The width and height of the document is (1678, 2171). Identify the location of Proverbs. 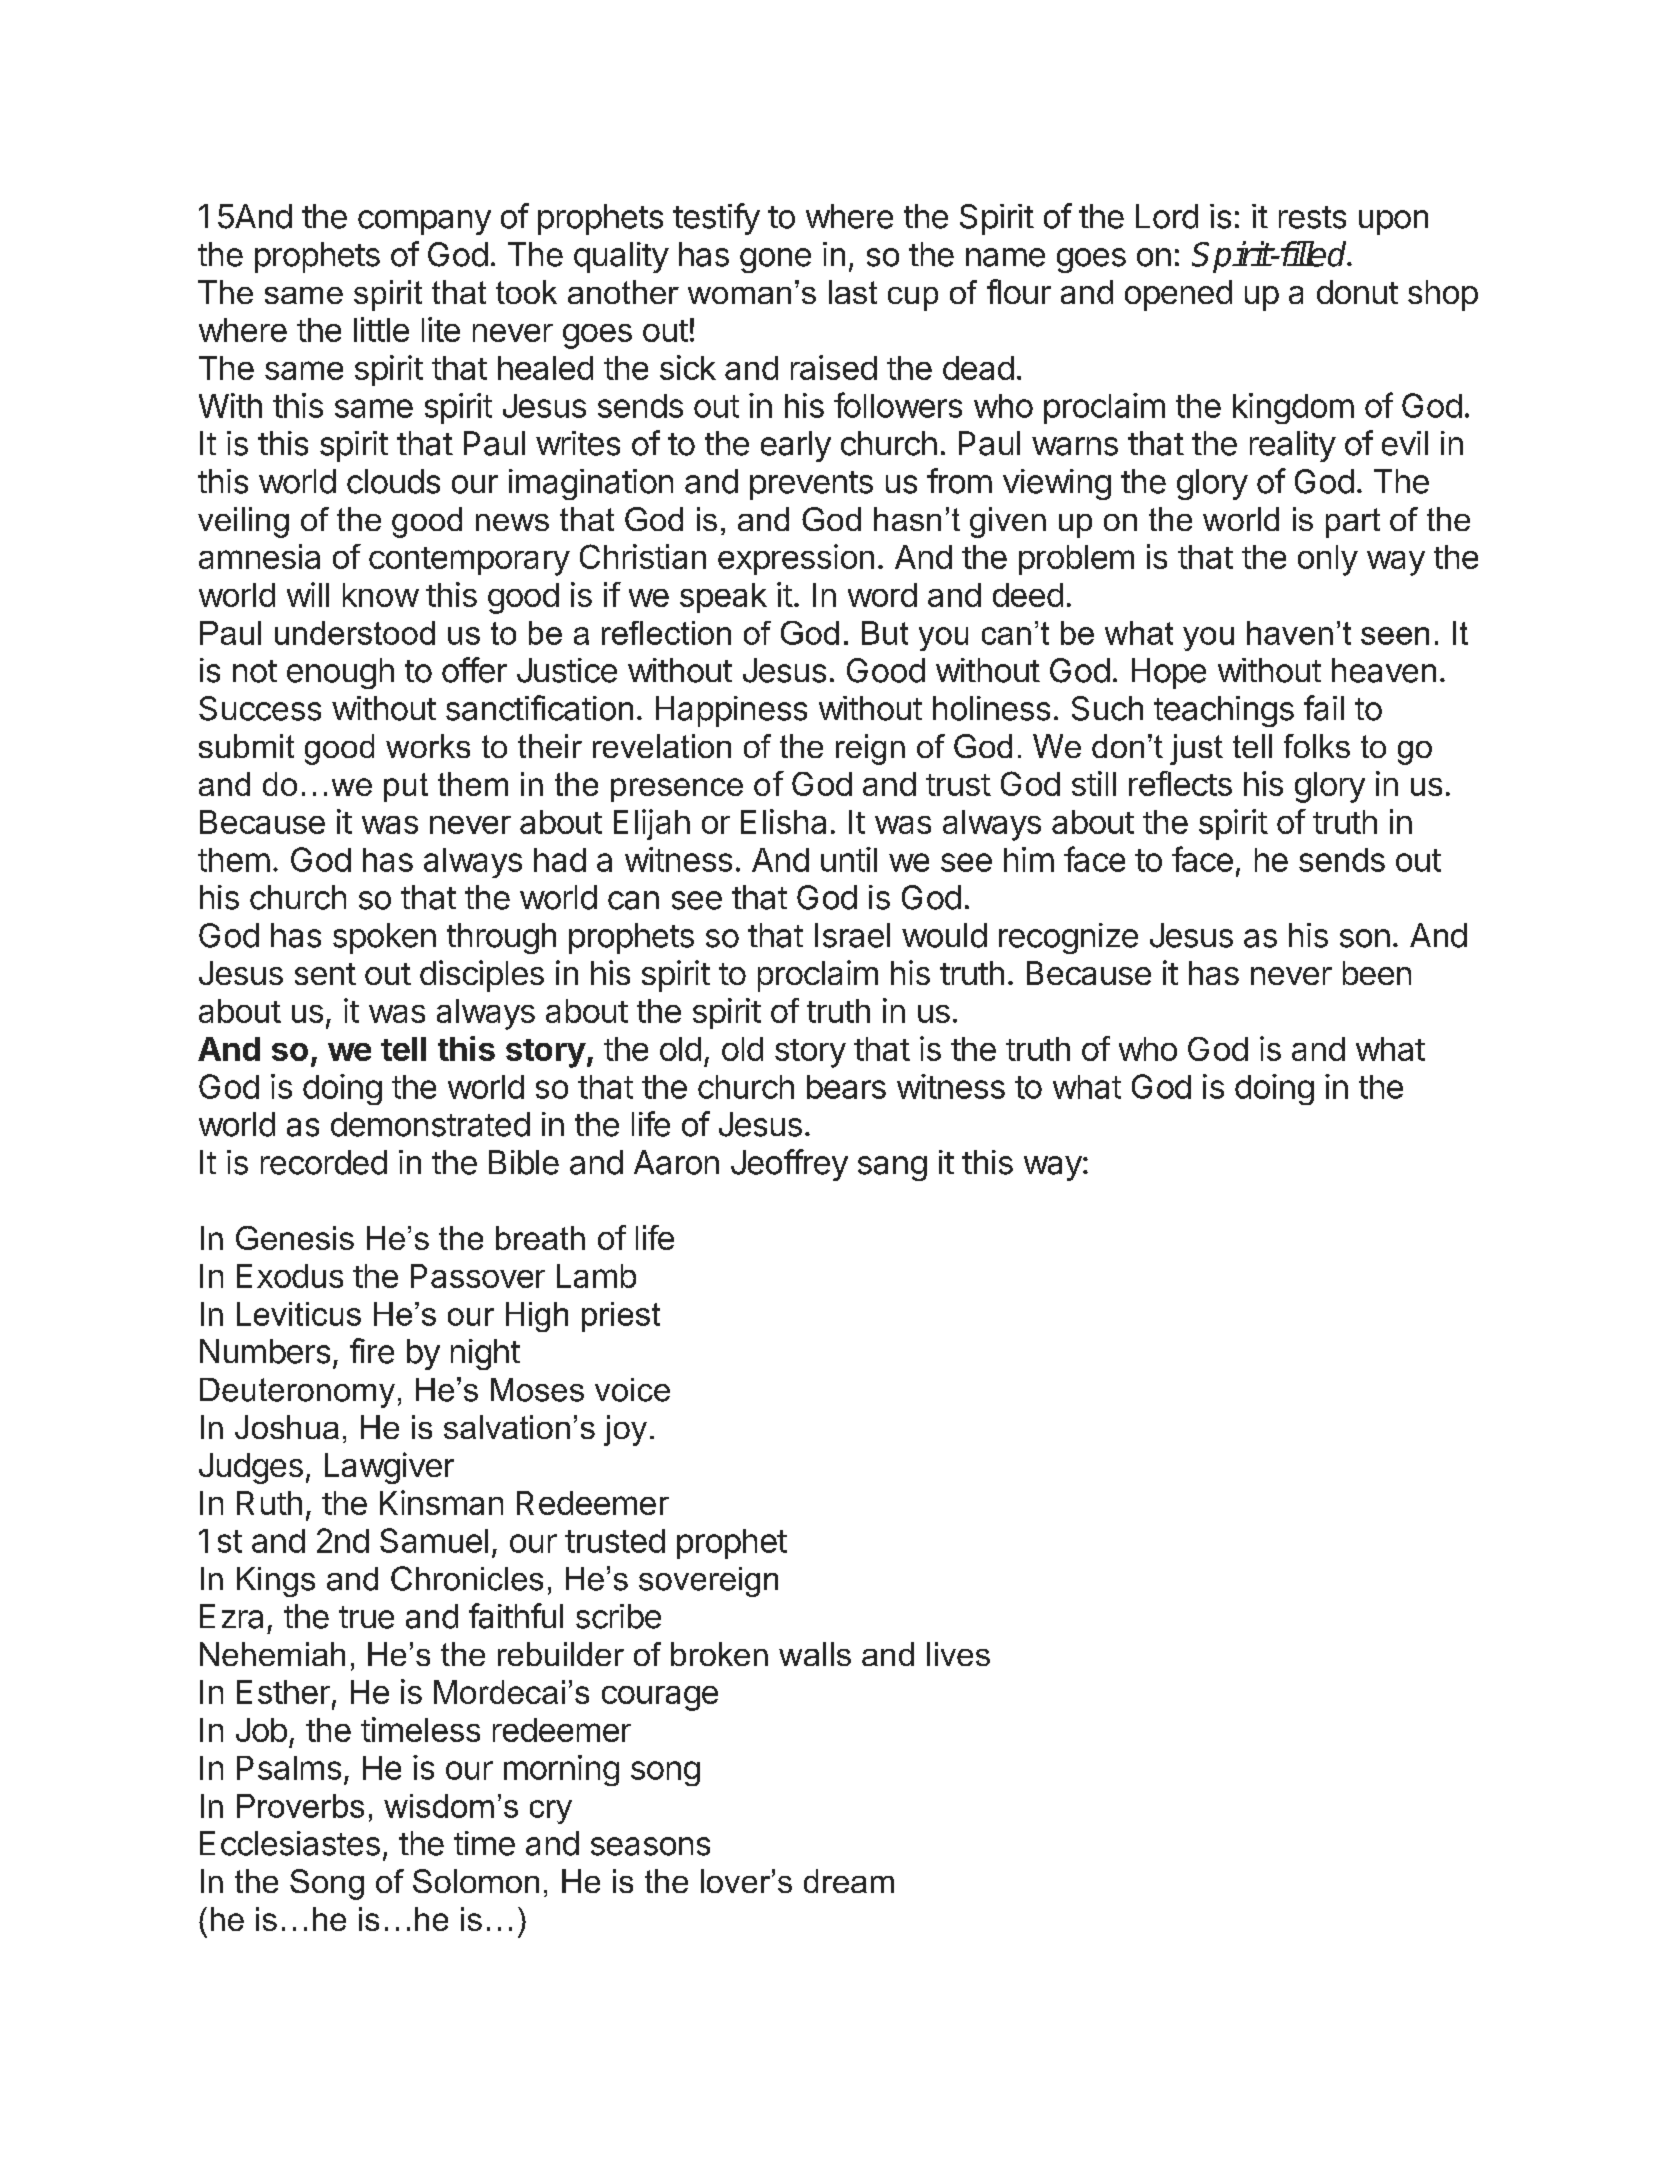
(300, 1806).
